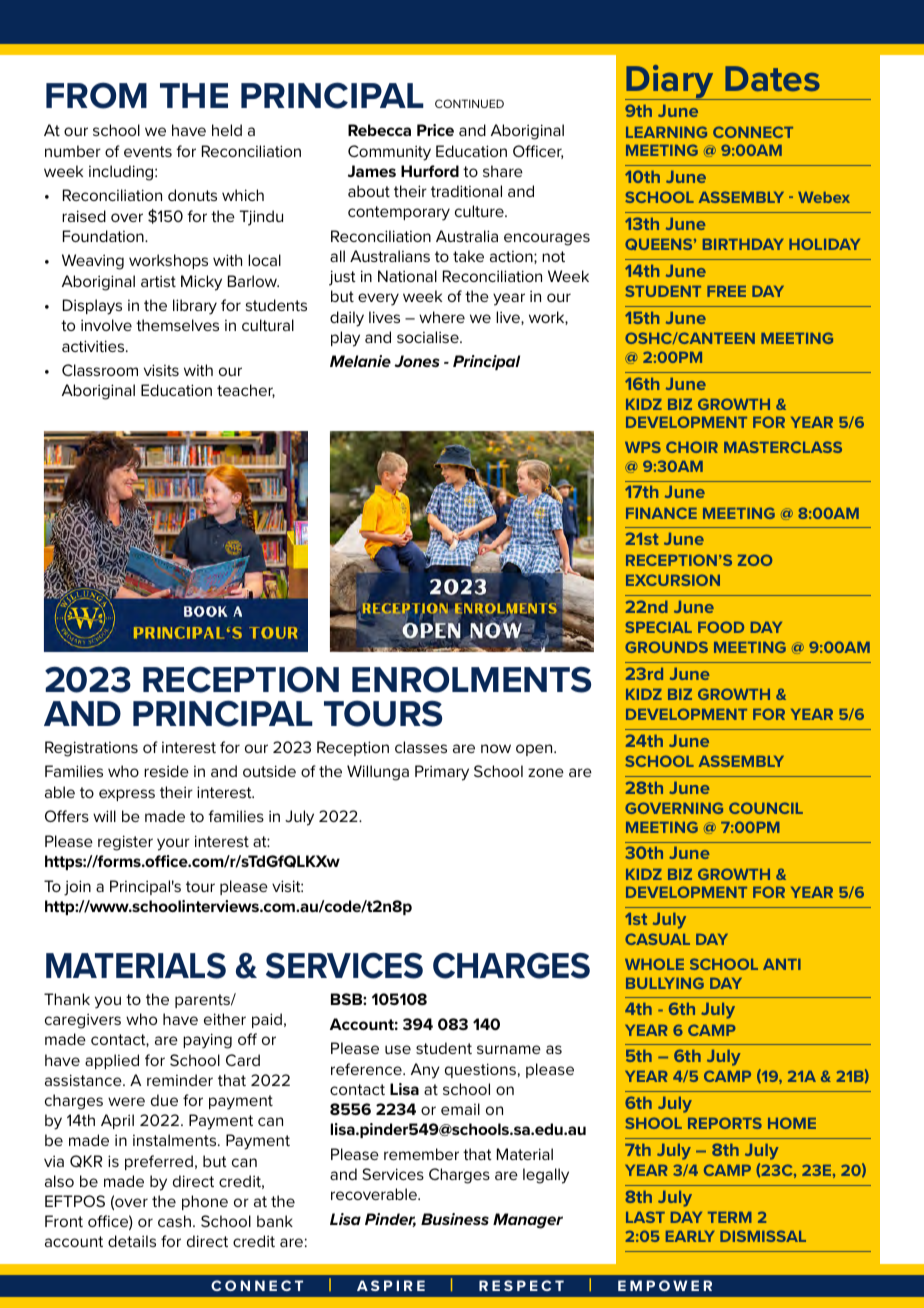 This screenshot has height=1308, width=924. Describe the element at coordinates (67, 999) in the screenshot. I see `Thank` at that location.
